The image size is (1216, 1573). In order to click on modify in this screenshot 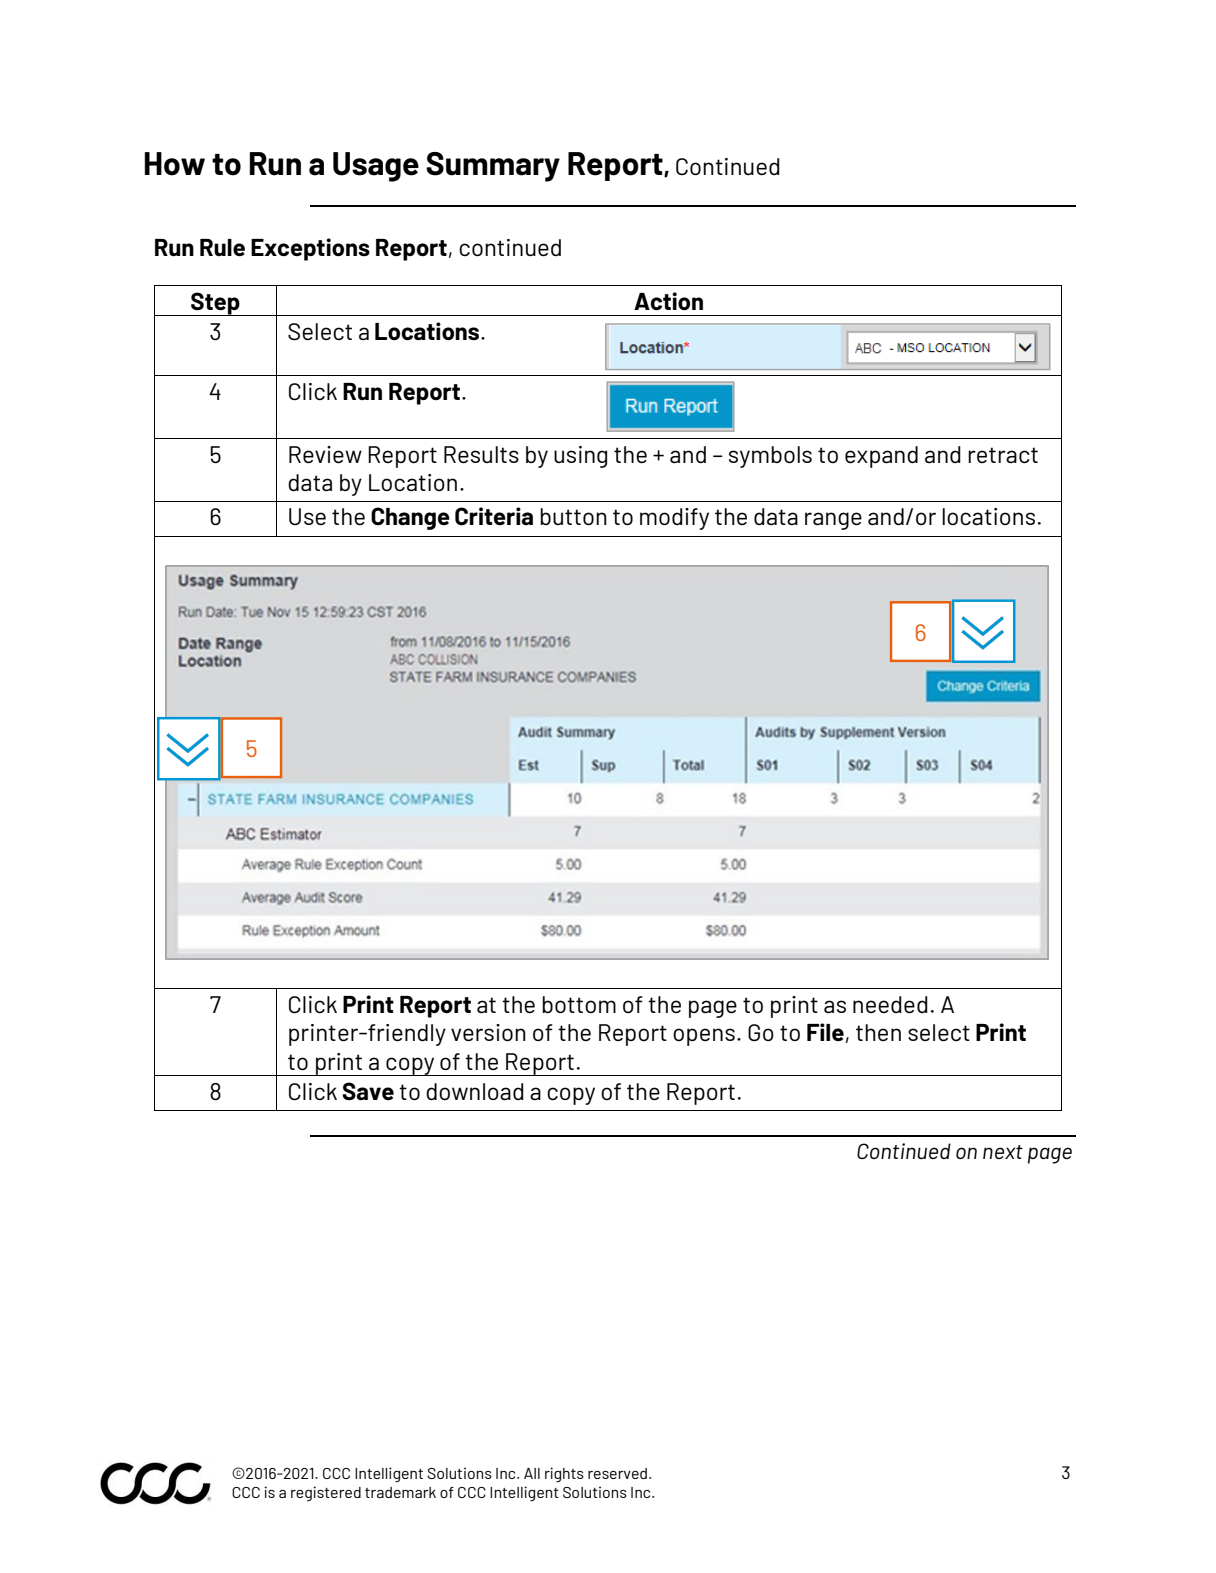, I will do `click(674, 519)`.
